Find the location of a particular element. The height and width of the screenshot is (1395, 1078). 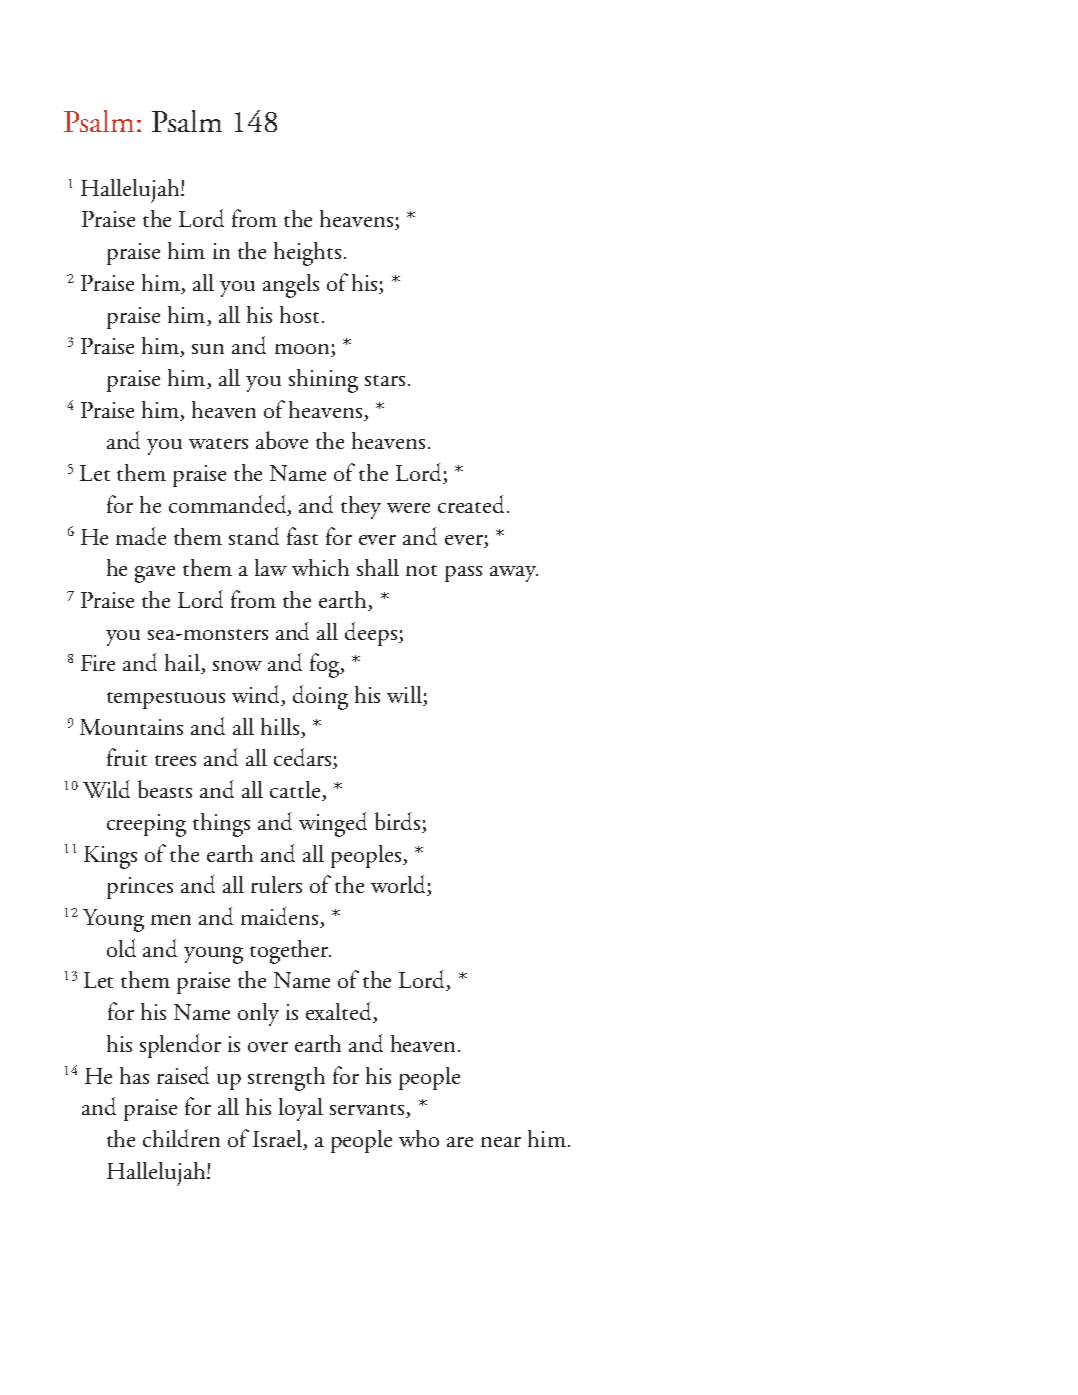

angels is located at coordinates (291, 286).
